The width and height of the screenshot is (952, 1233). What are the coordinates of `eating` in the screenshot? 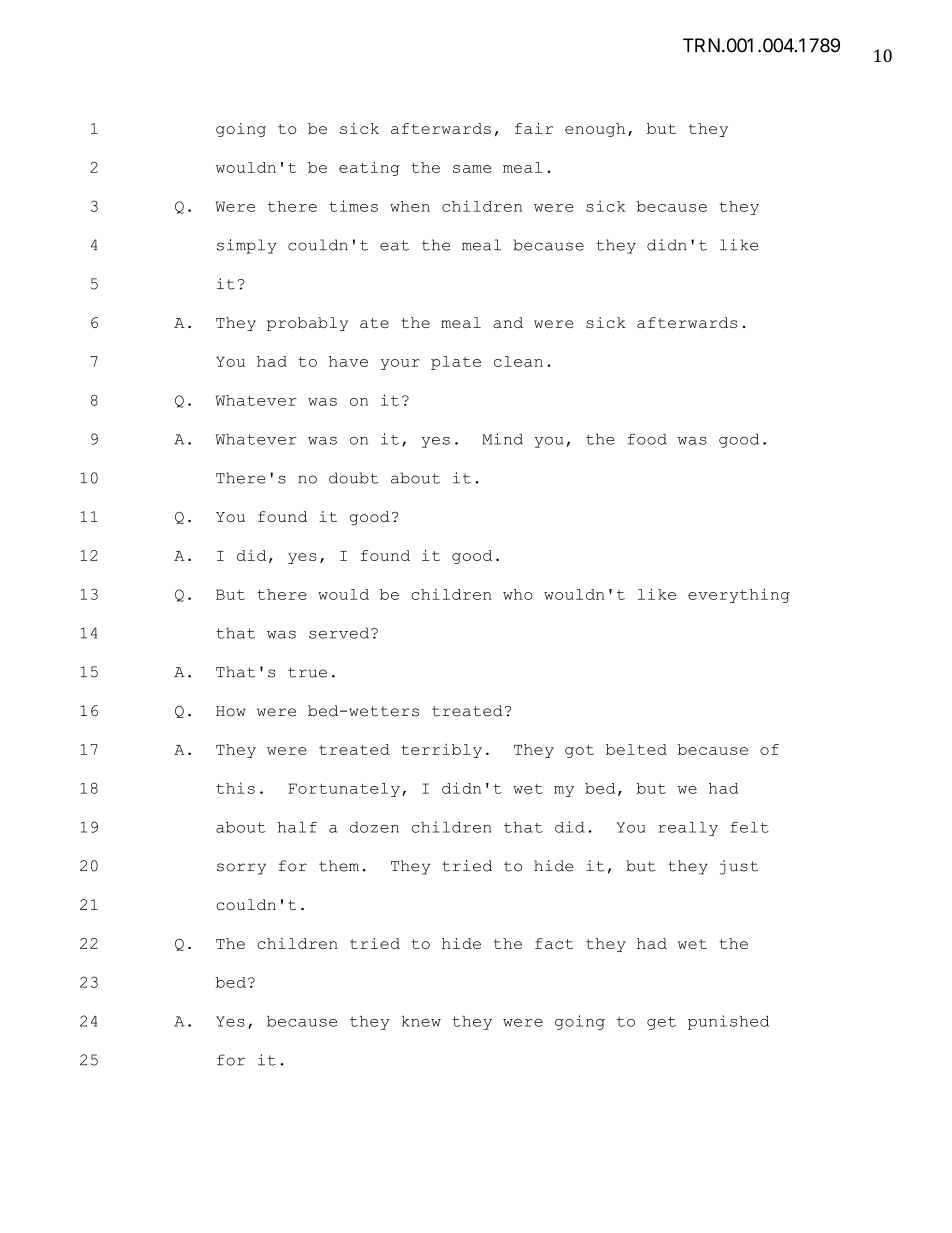 It's located at (369, 168).
